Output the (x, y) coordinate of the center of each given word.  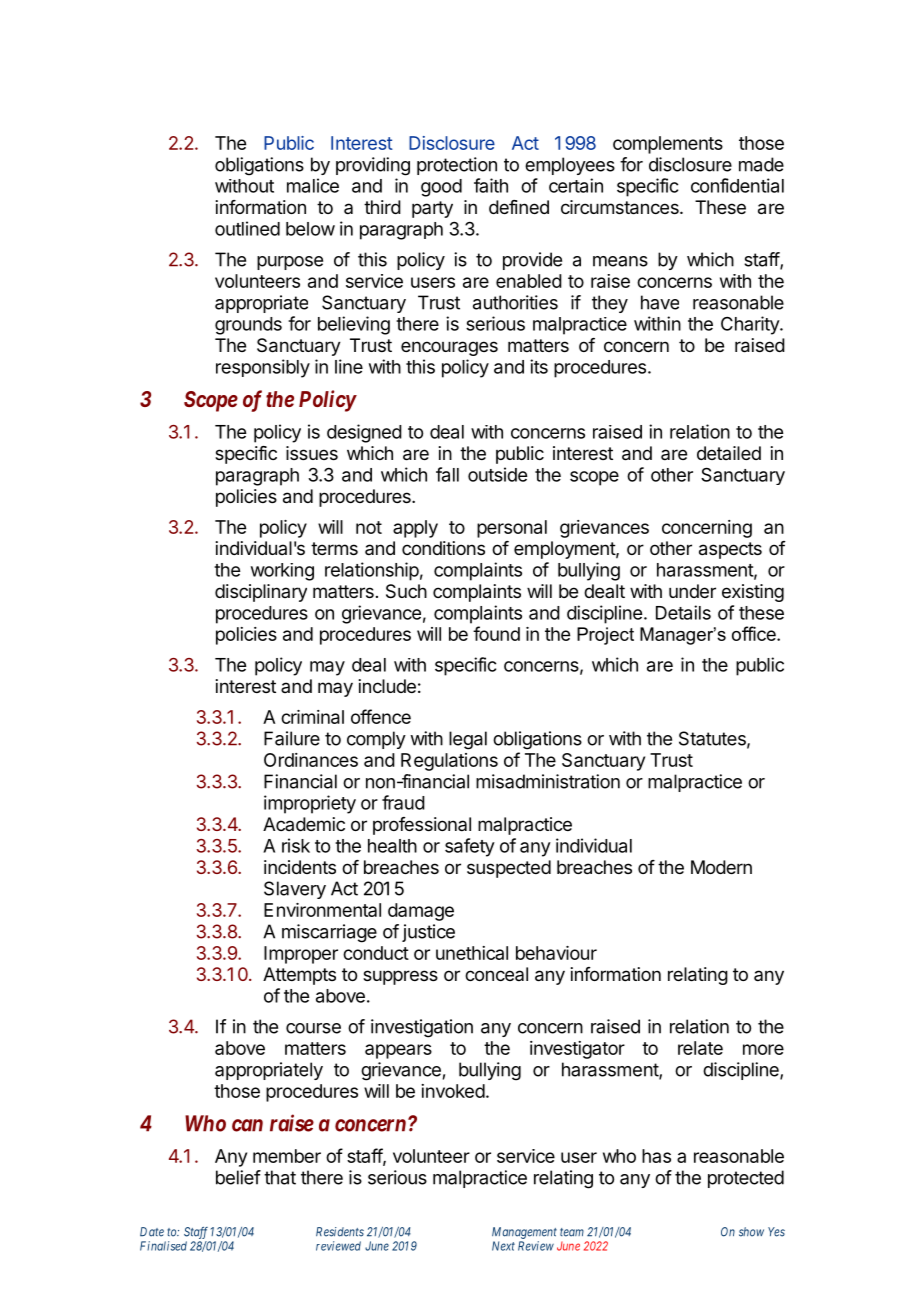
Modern (721, 867)
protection (457, 166)
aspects (730, 550)
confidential (737, 185)
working (282, 572)
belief (238, 1177)
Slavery (295, 890)
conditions (443, 548)
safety (470, 847)
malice (313, 185)
